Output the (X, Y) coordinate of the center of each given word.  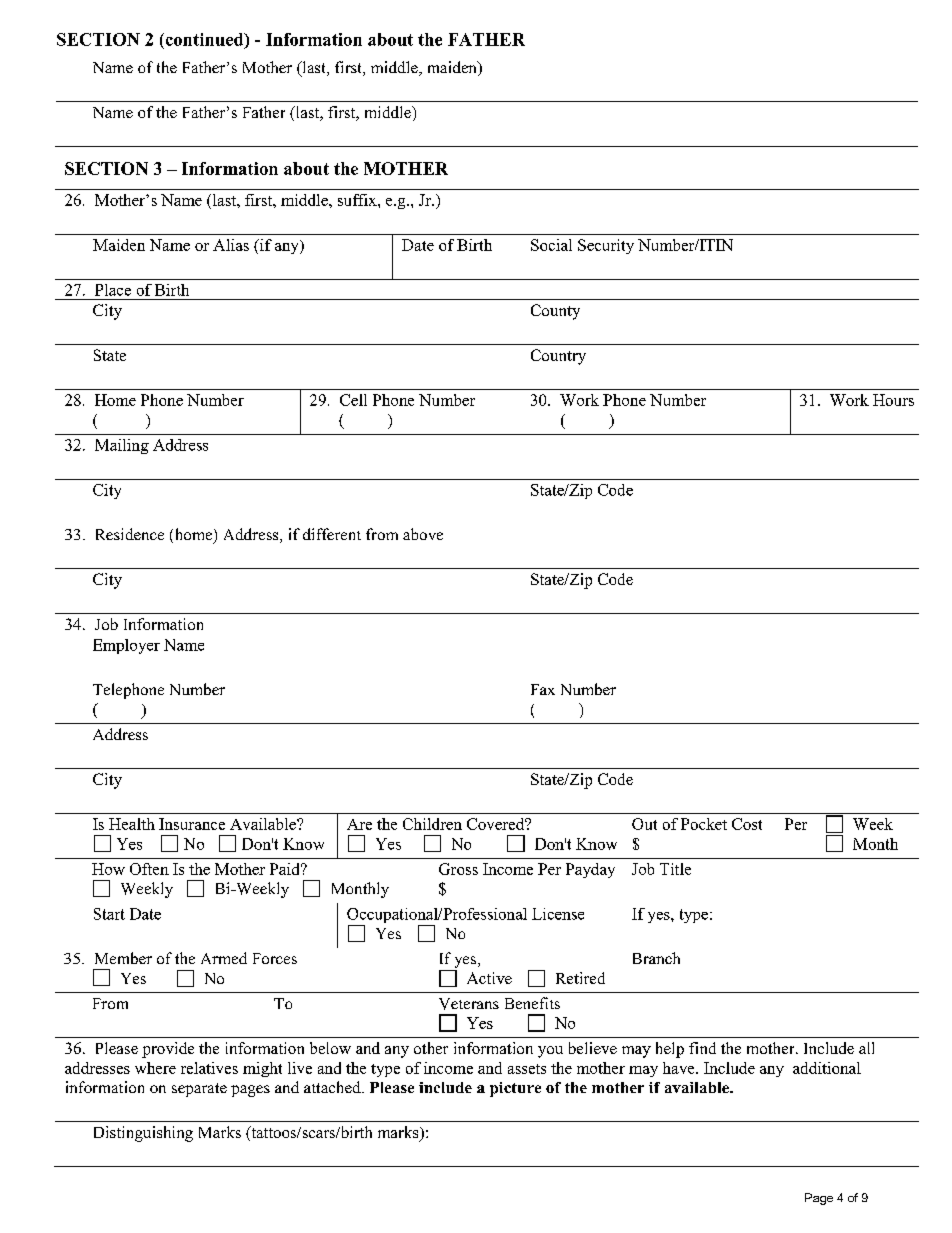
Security (606, 246)
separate (199, 1090)
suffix (358, 200)
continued (204, 40)
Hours (893, 400)
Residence (130, 534)
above (423, 534)
